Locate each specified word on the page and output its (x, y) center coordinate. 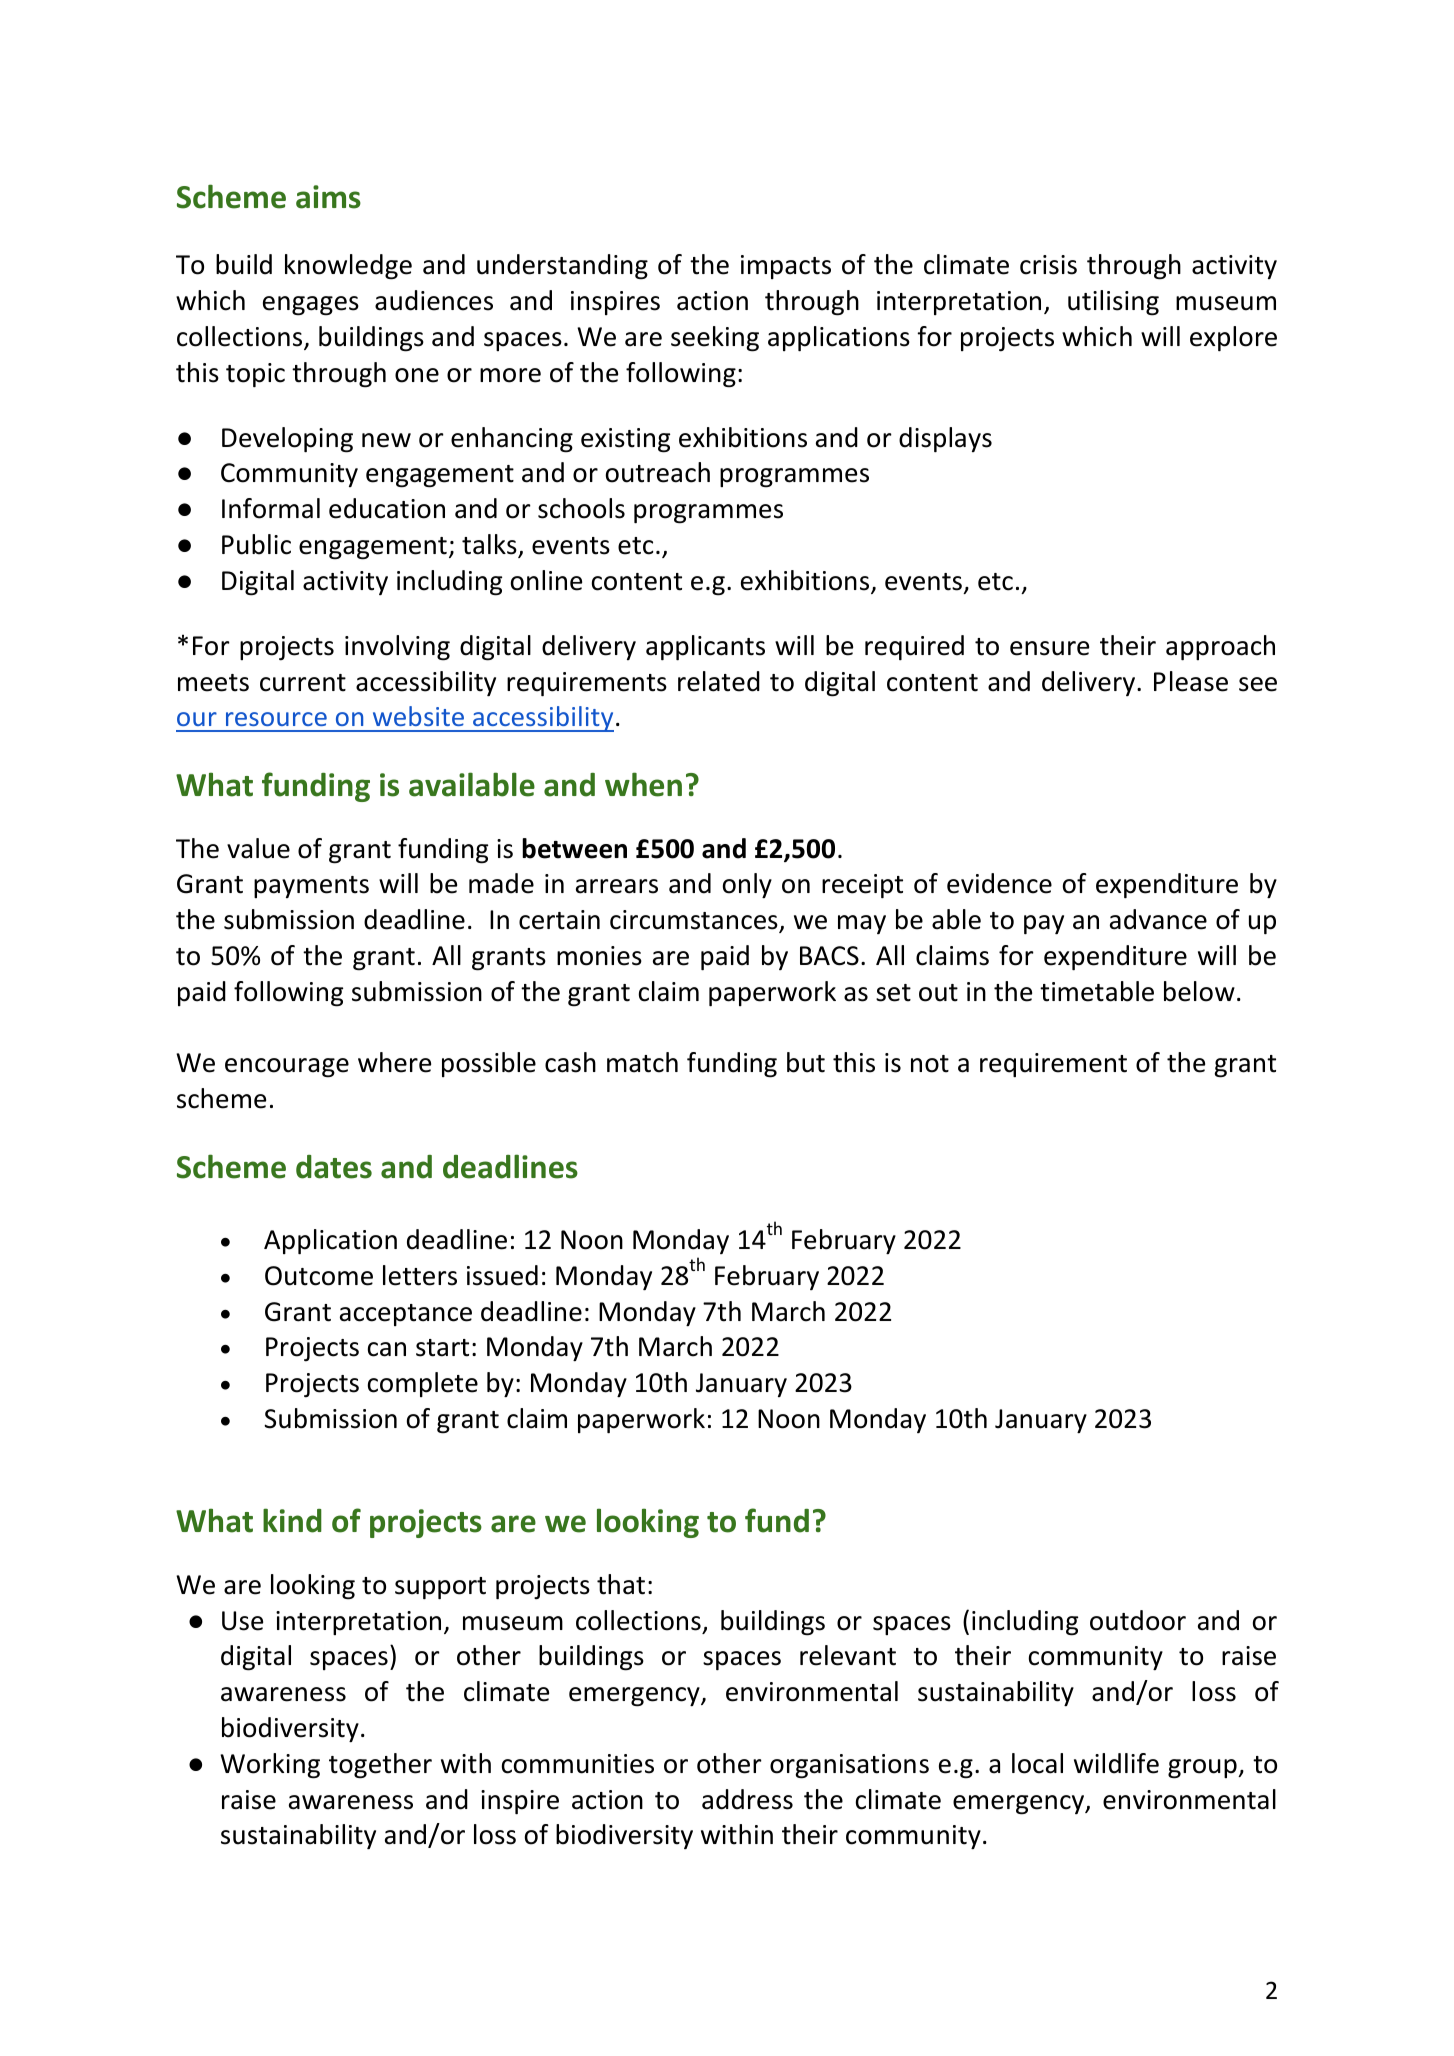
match (642, 1062)
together (380, 1766)
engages (311, 306)
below (1199, 991)
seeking (715, 339)
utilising (1113, 303)
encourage (287, 1068)
